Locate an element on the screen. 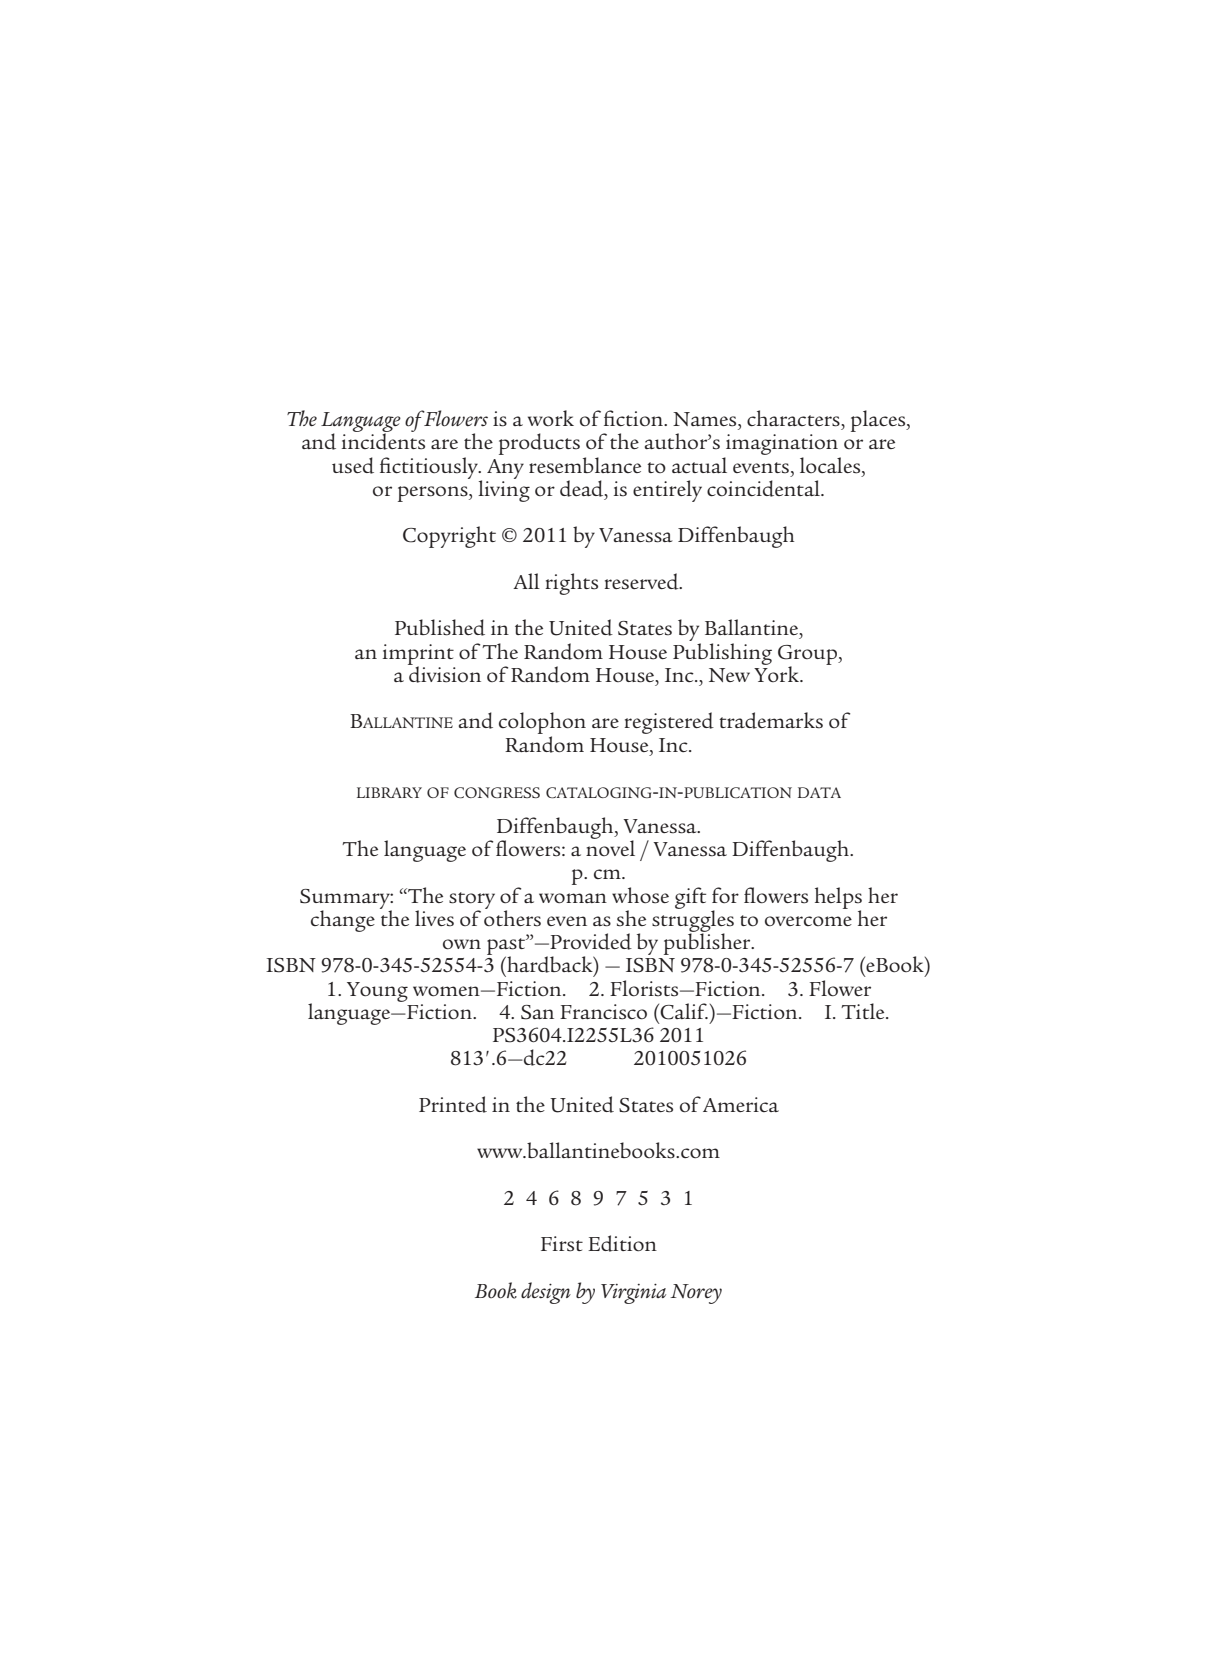  helps is located at coordinates (838, 899).
